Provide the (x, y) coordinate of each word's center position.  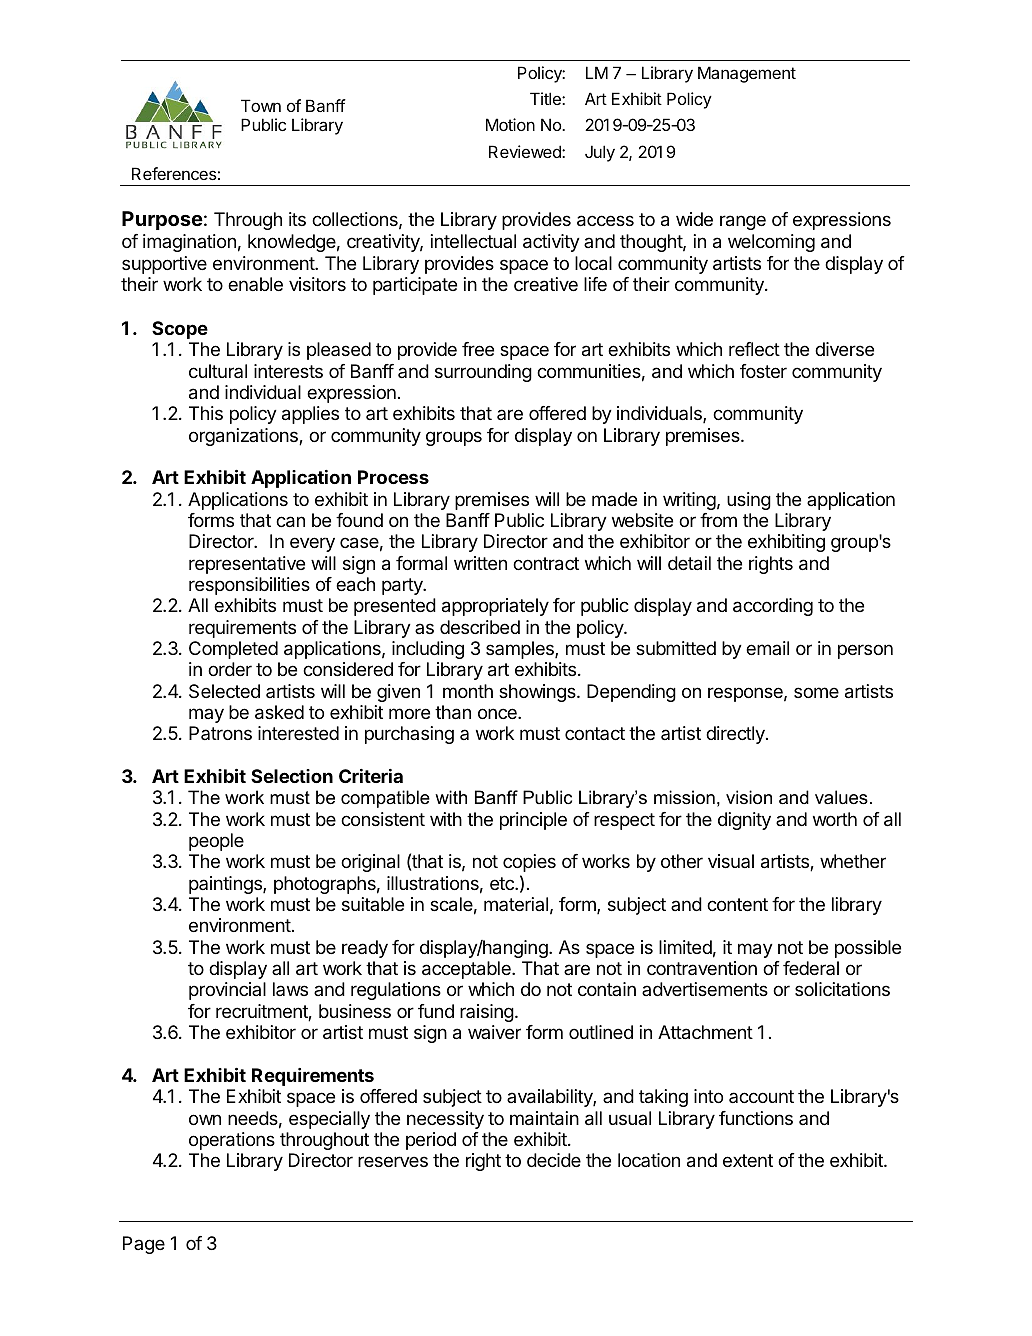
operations (232, 1141)
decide (554, 1160)
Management (747, 74)
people (216, 842)
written (480, 563)
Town (261, 105)
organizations (244, 437)
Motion (510, 124)
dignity (744, 821)
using (749, 501)
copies (529, 863)
